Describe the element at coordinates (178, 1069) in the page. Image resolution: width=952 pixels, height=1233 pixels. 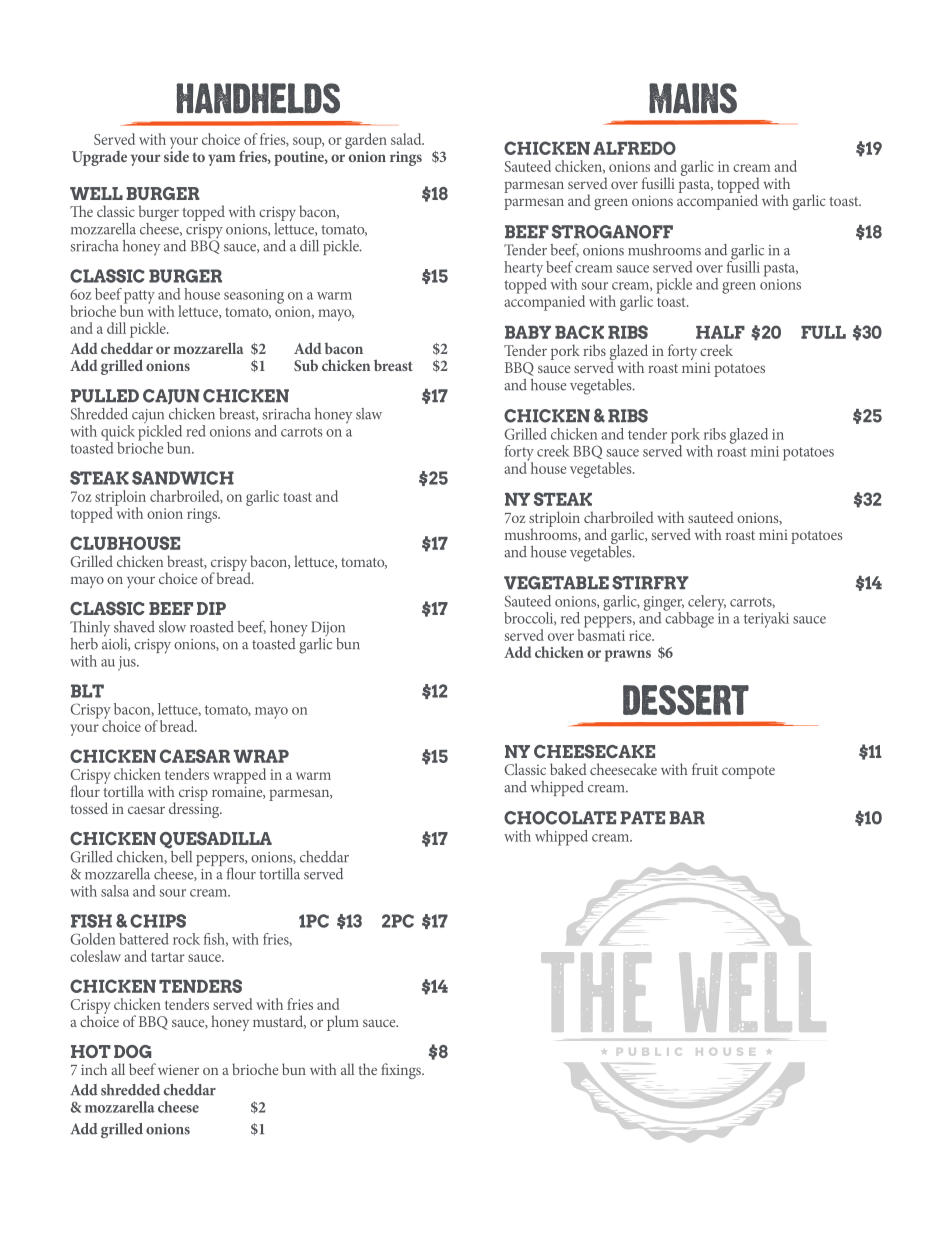
I see `wiener` at that location.
